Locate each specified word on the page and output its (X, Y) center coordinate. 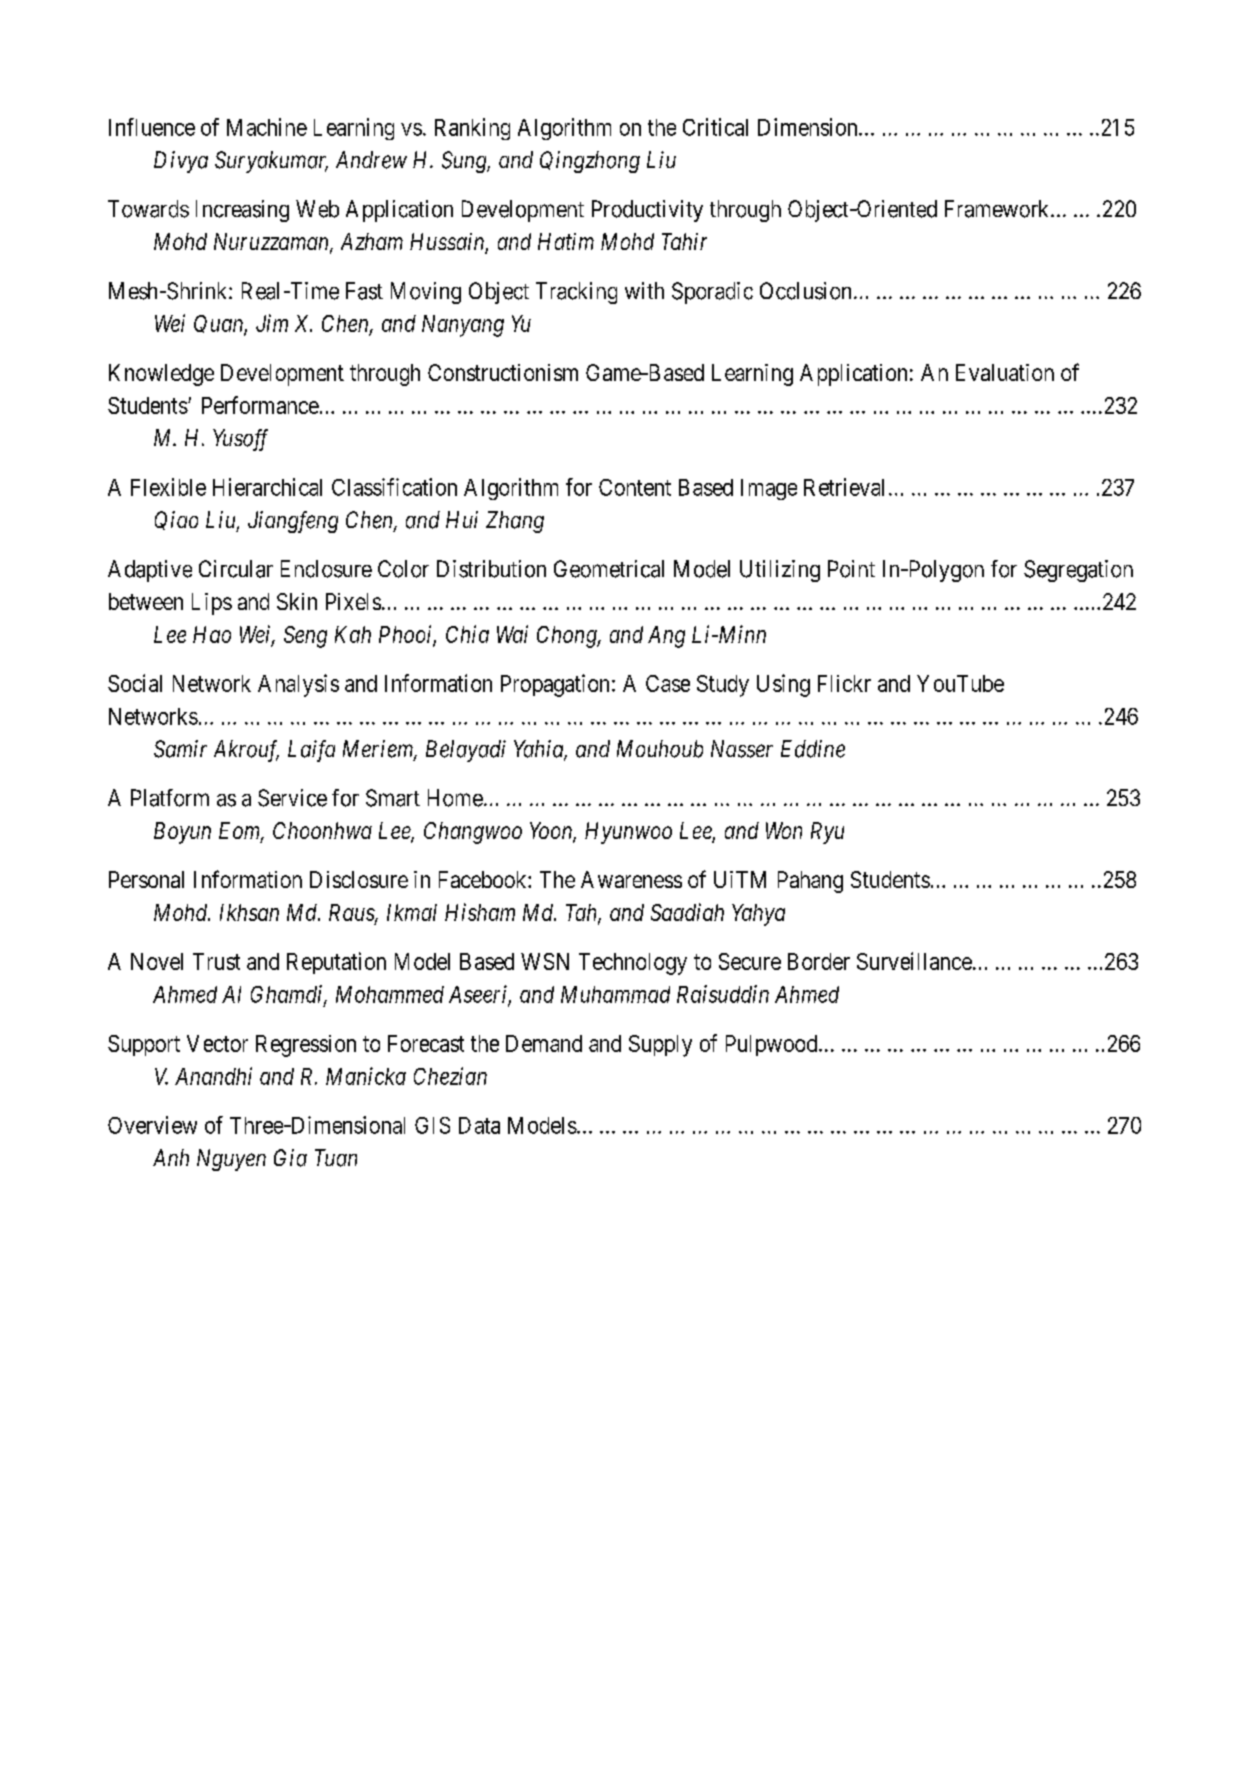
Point (851, 569)
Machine (267, 127)
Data (479, 1125)
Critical (715, 127)
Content (635, 487)
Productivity (647, 211)
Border (819, 961)
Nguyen (231, 1160)
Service (292, 798)
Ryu (827, 833)
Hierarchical (267, 487)
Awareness (631, 879)
